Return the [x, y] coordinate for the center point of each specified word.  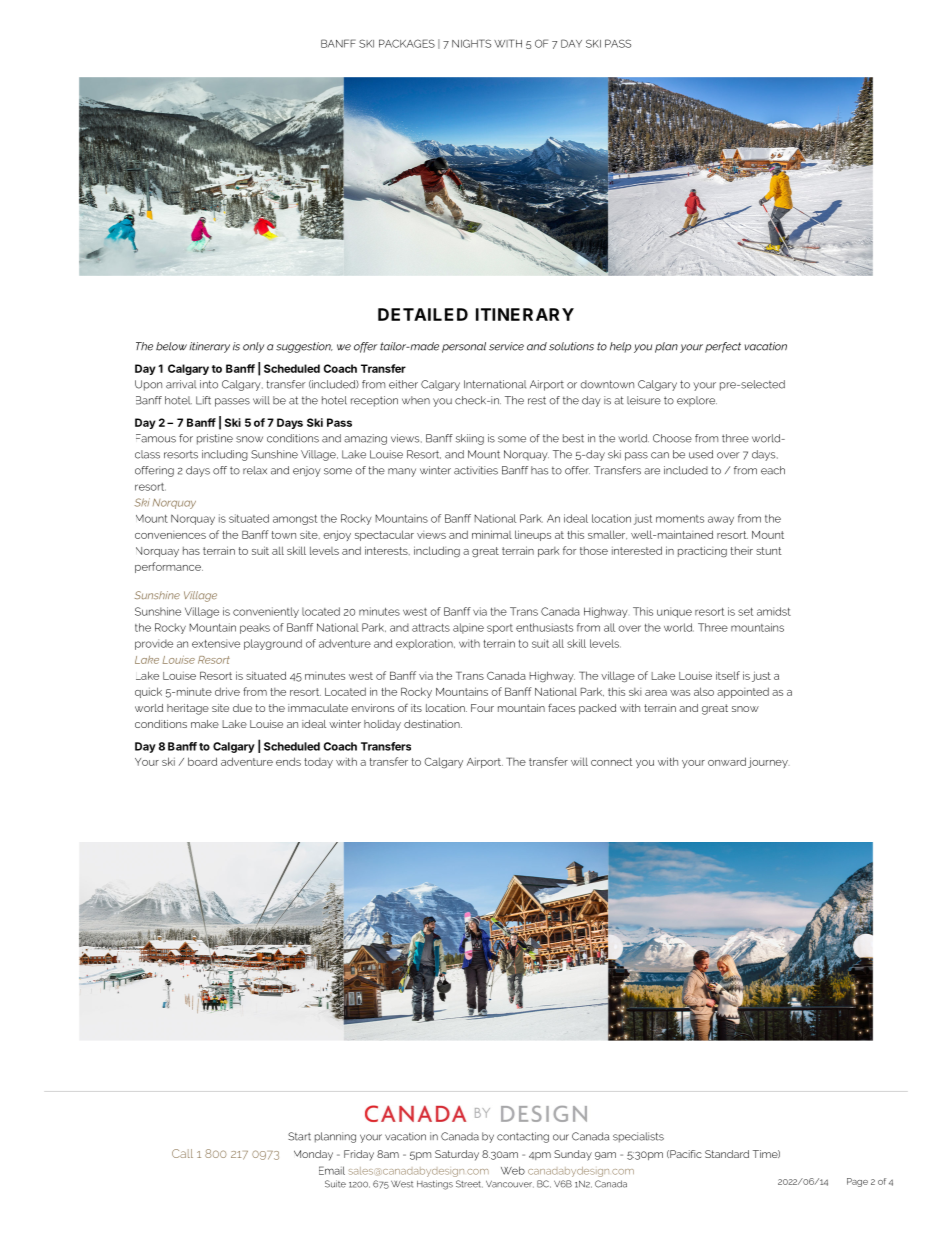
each [773, 470]
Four [482, 708]
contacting [523, 1137]
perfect [723, 347]
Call [182, 1153]
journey [768, 762]
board [202, 761]
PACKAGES [407, 43]
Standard [727, 1154]
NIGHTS [471, 43]
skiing [470, 439]
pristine [215, 439]
